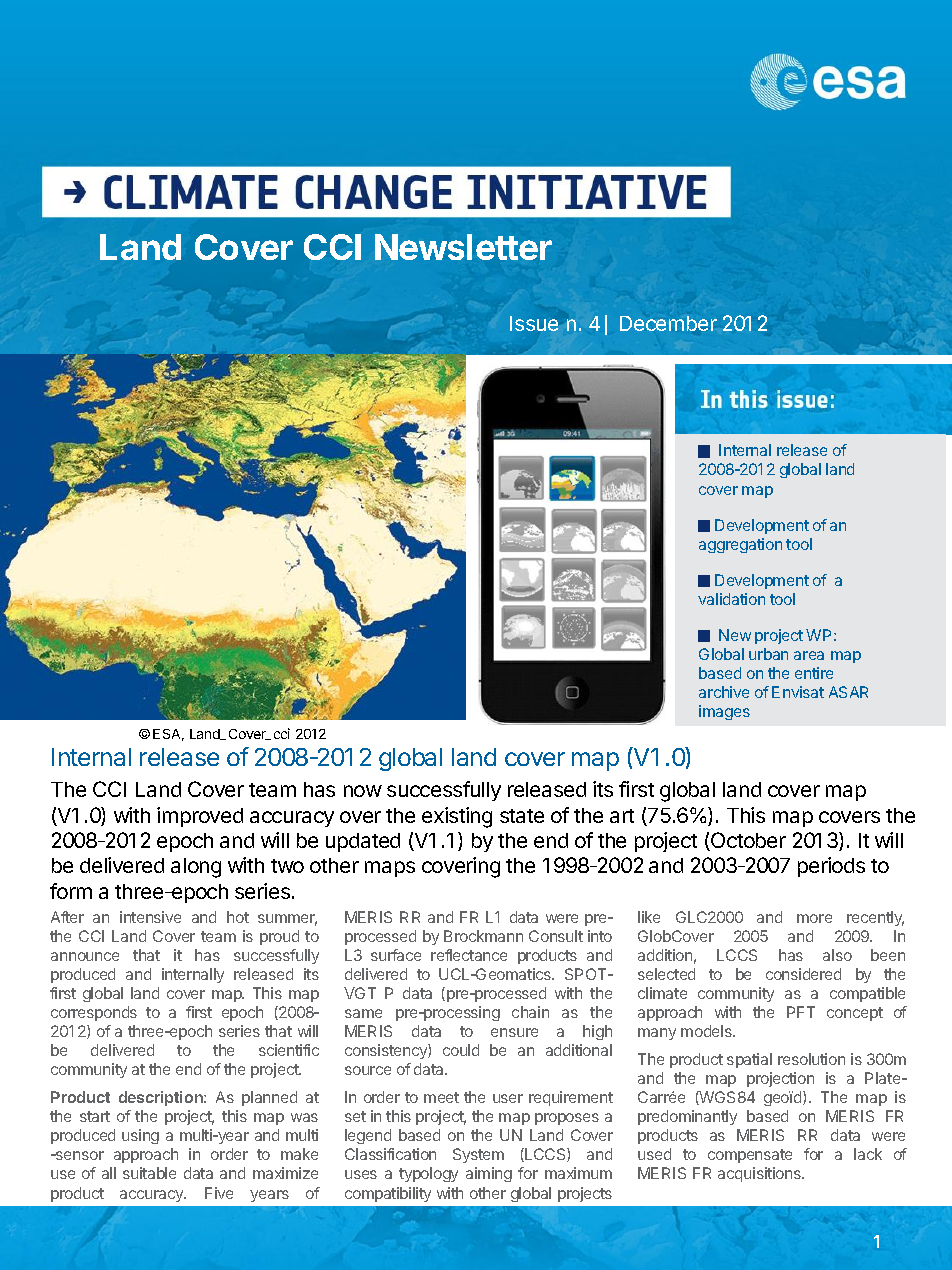 The image size is (952, 1270). I want to click on validation, so click(731, 599).
